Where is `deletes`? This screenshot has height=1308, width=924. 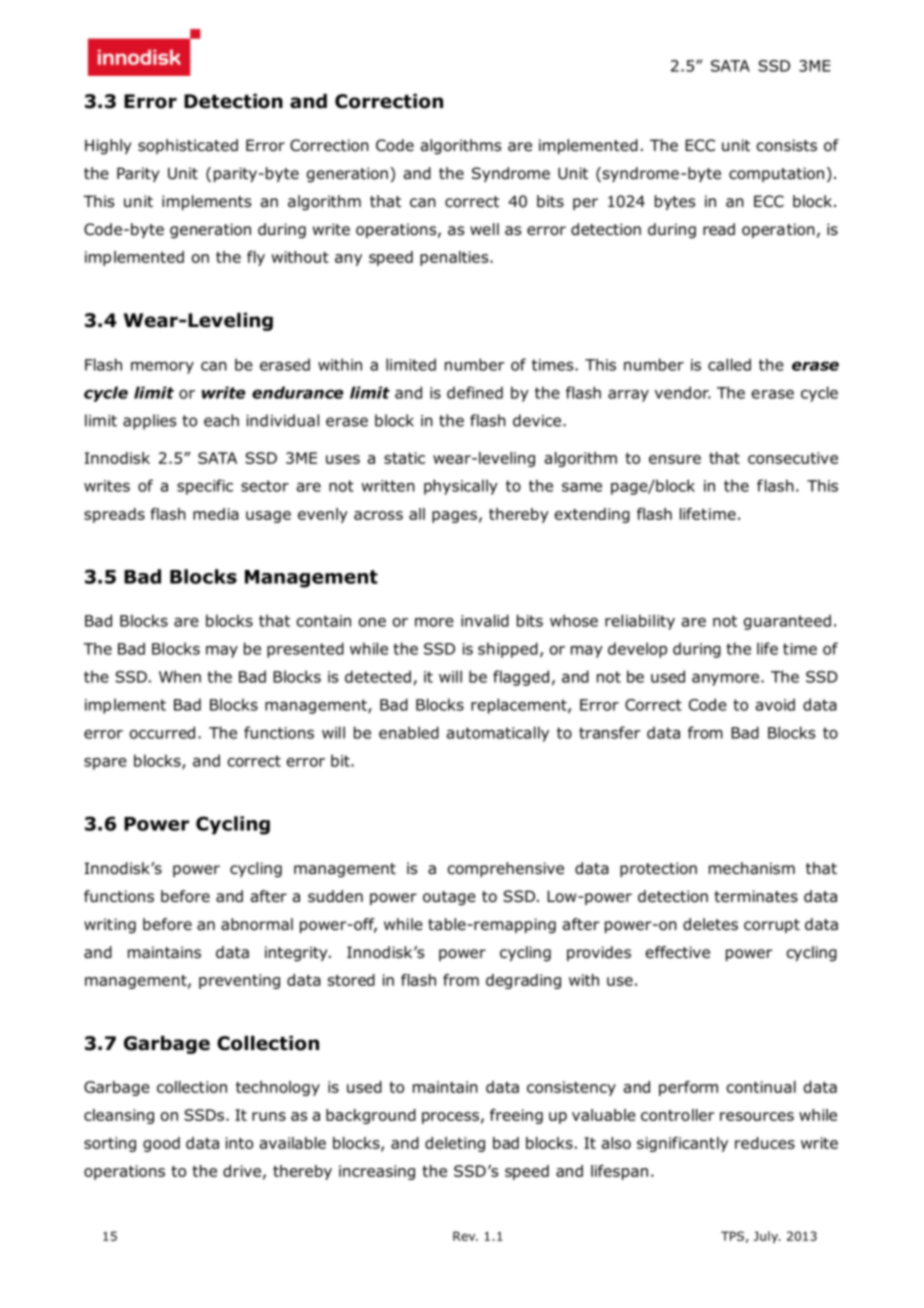
deletes is located at coordinates (710, 924).
